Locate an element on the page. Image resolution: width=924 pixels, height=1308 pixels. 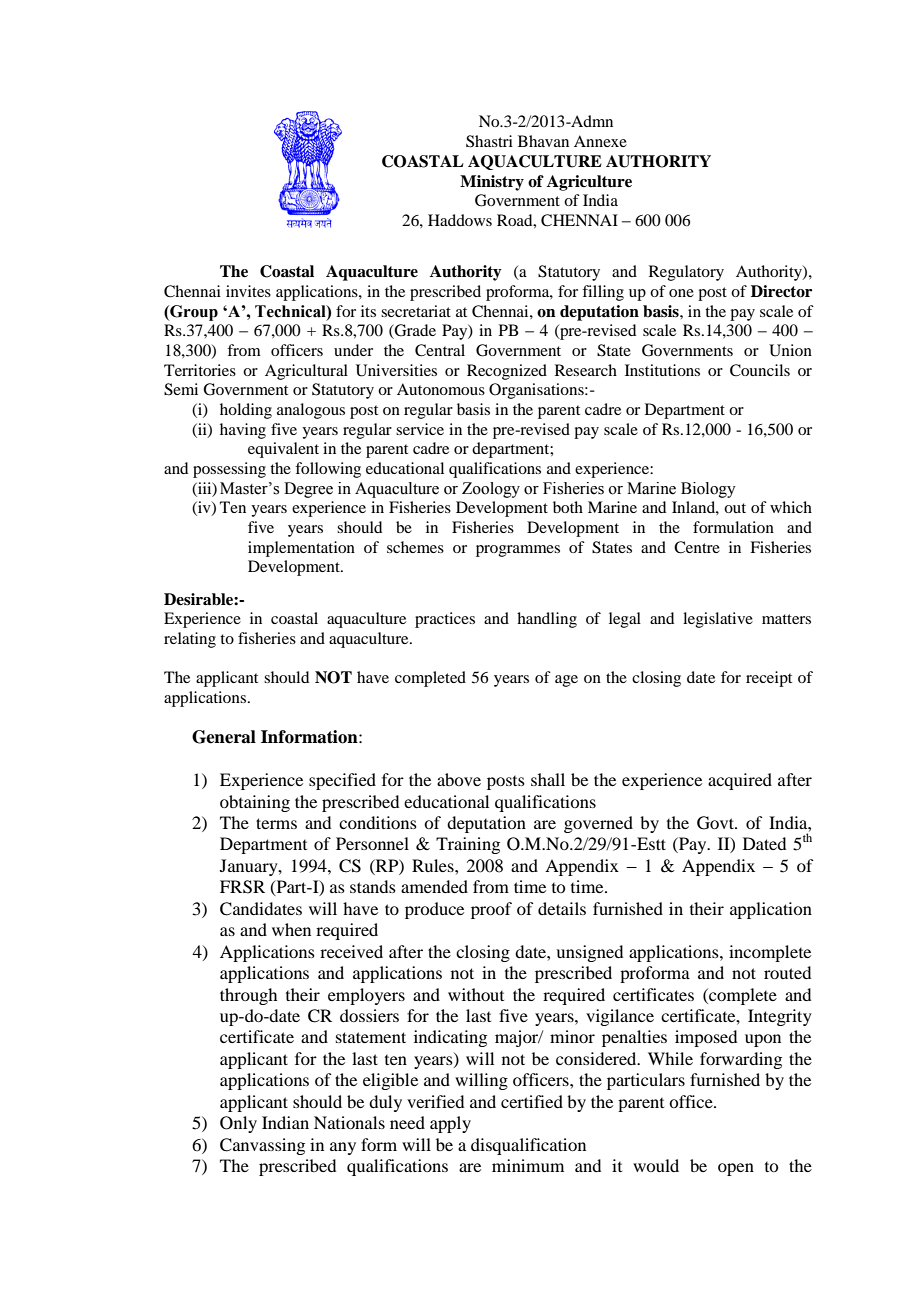
invites is located at coordinates (248, 291).
